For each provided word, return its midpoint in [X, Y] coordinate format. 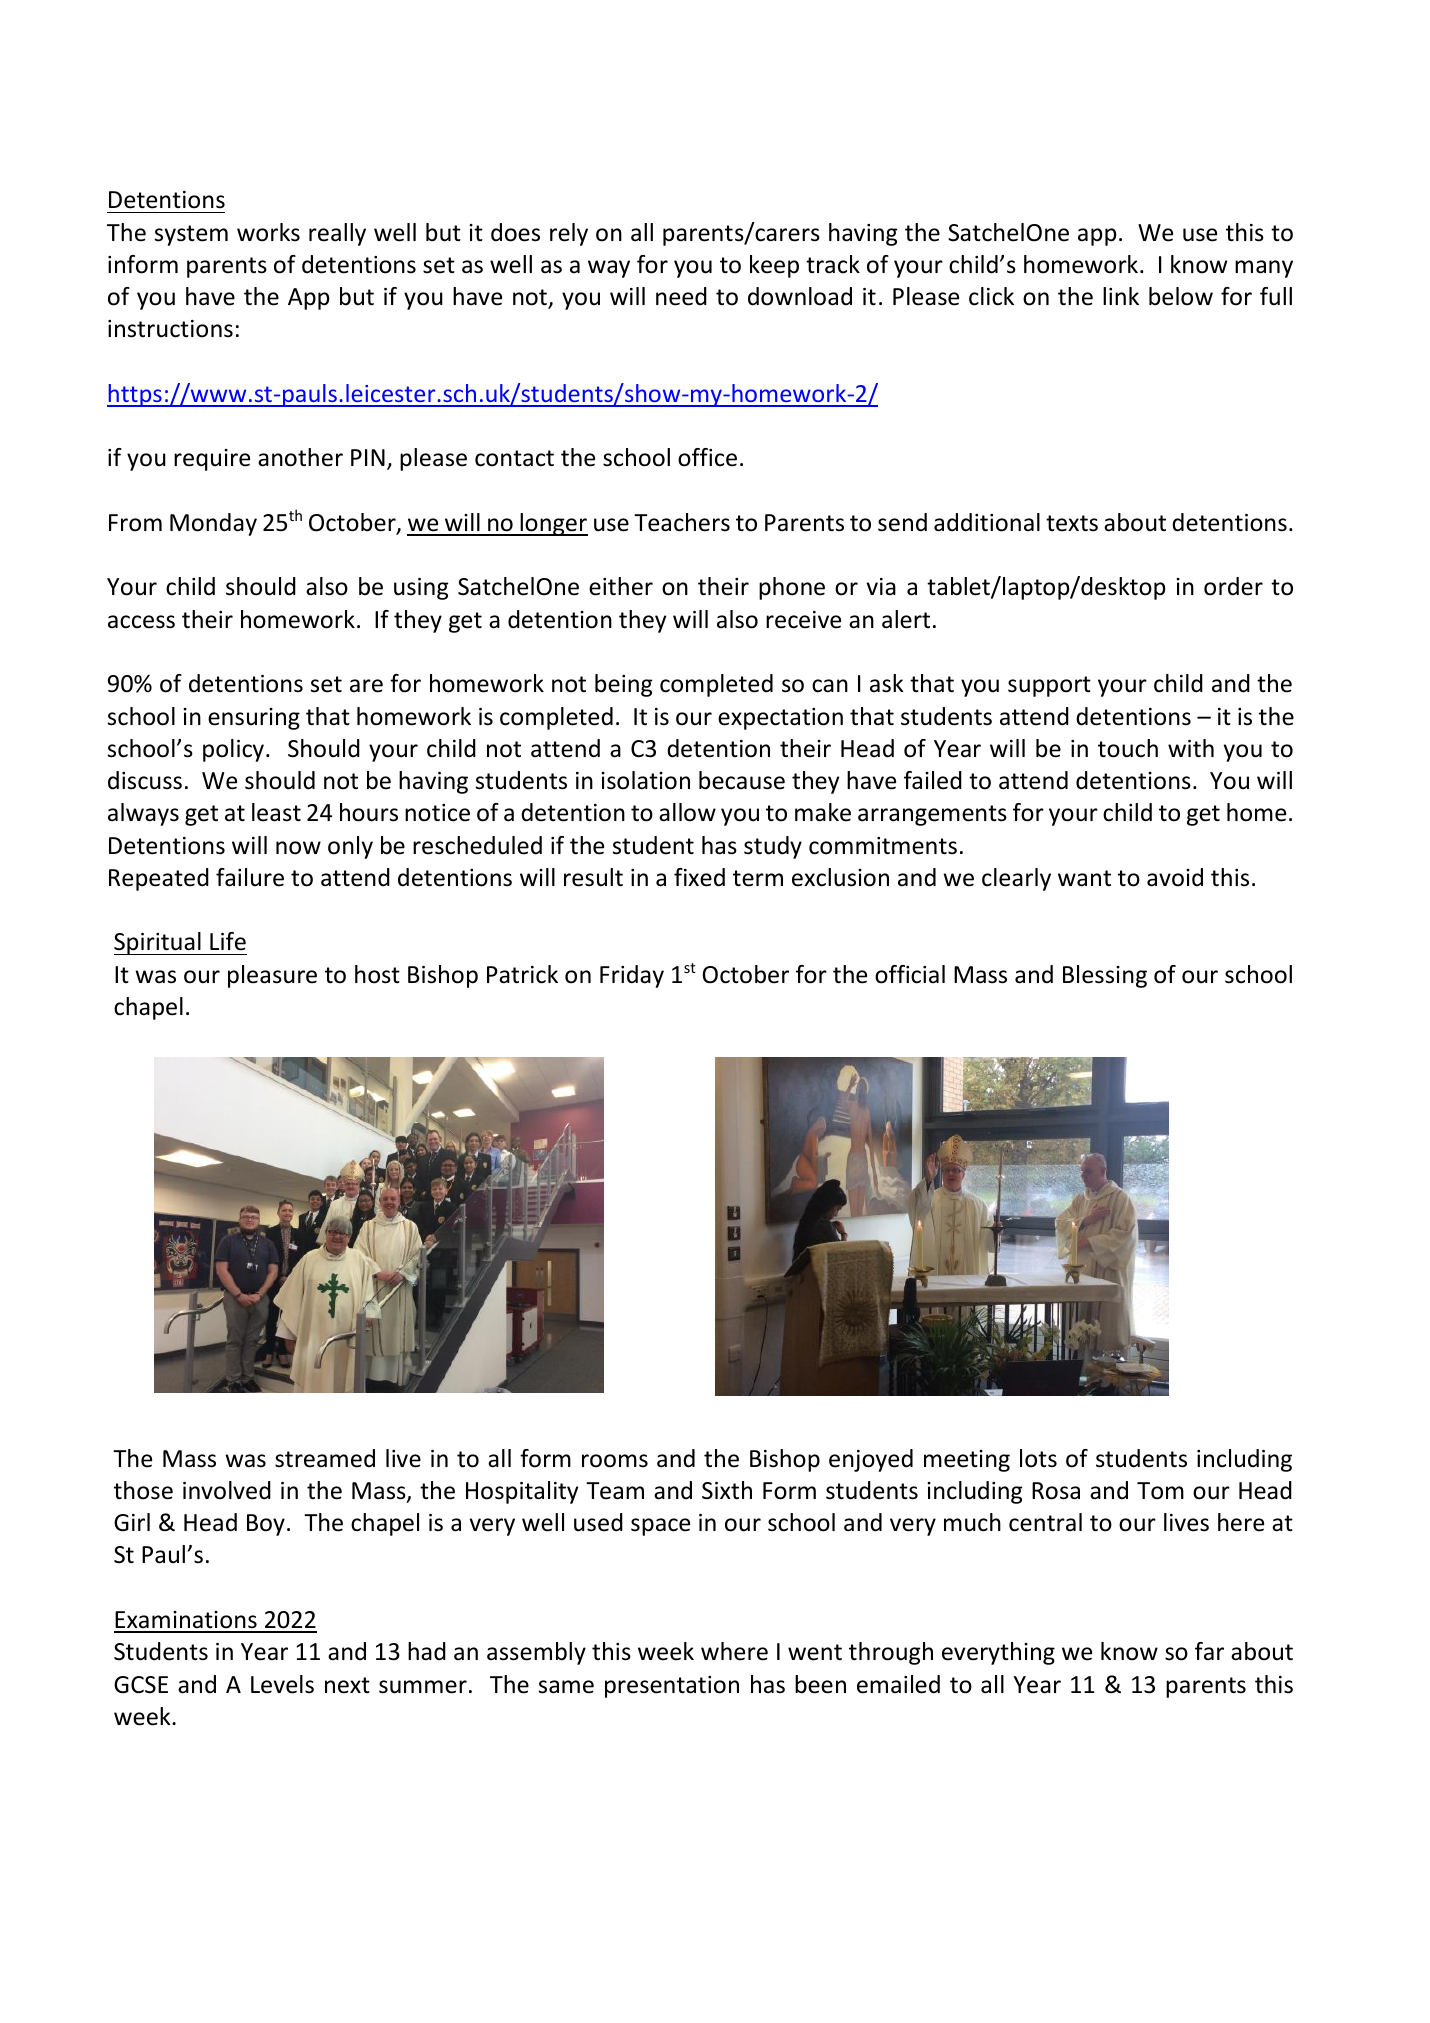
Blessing [1105, 976]
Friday [632, 976]
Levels [282, 1684]
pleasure [272, 976]
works [268, 232]
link [1121, 296]
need [681, 296]
